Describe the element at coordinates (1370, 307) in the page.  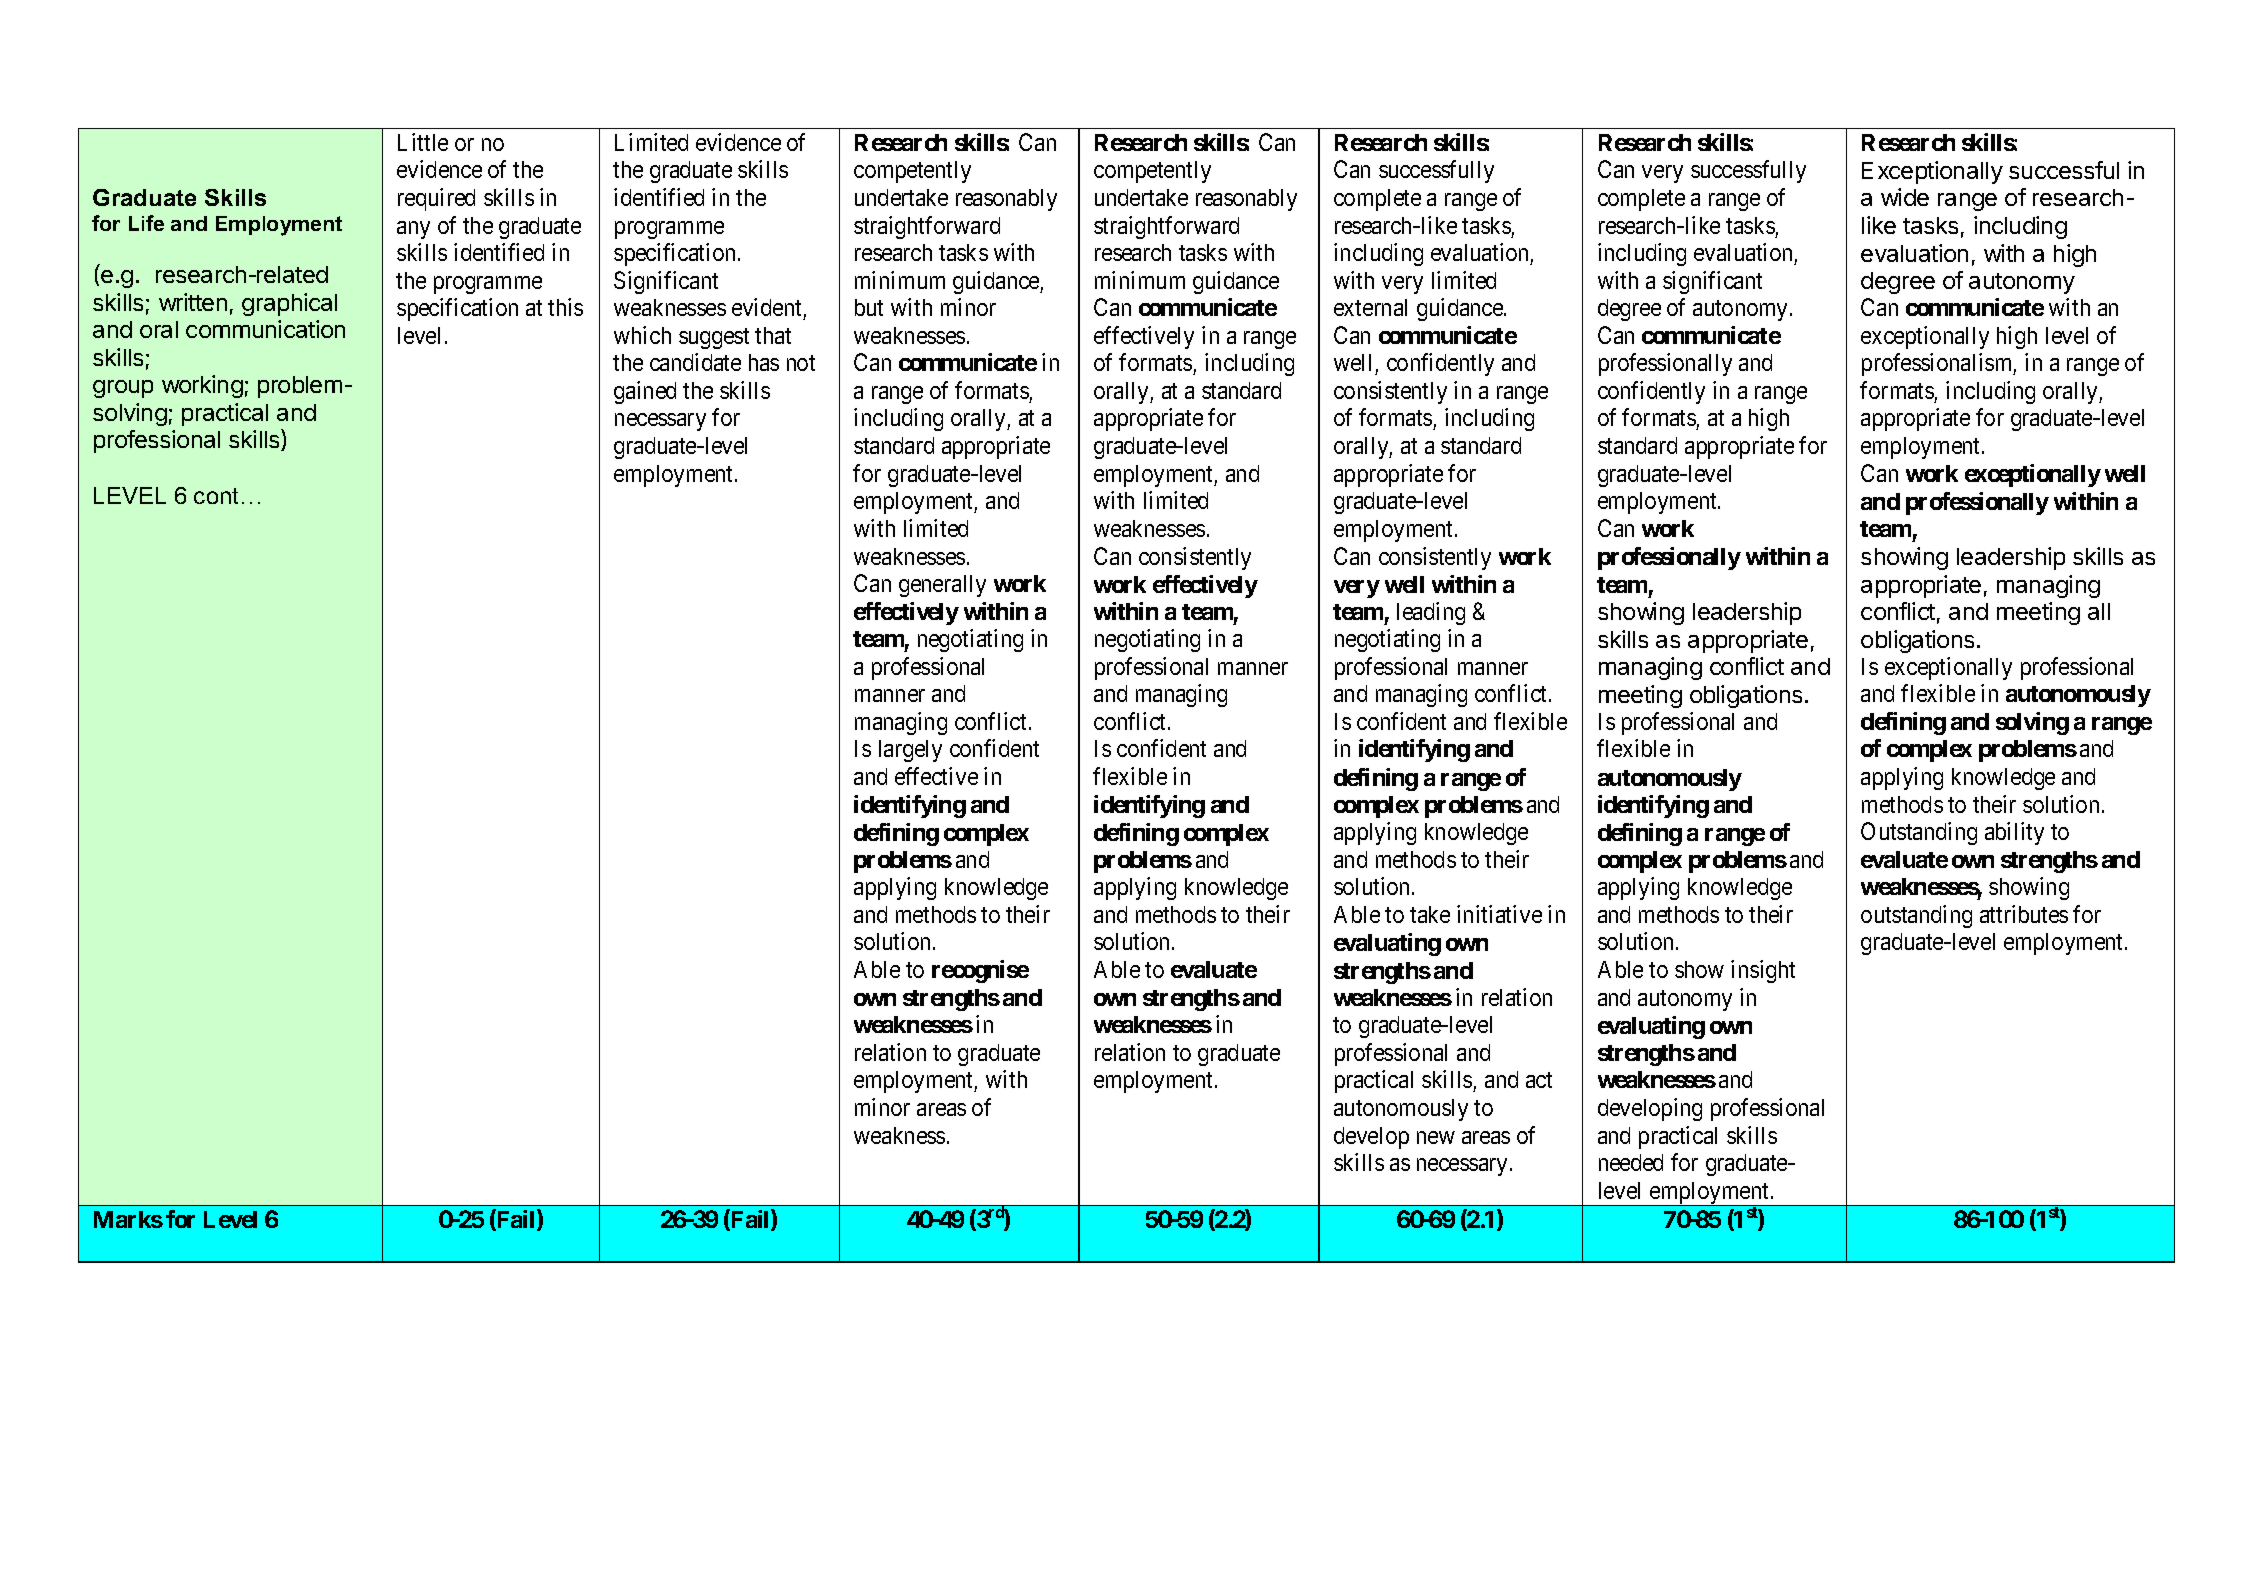
I see `external` at that location.
